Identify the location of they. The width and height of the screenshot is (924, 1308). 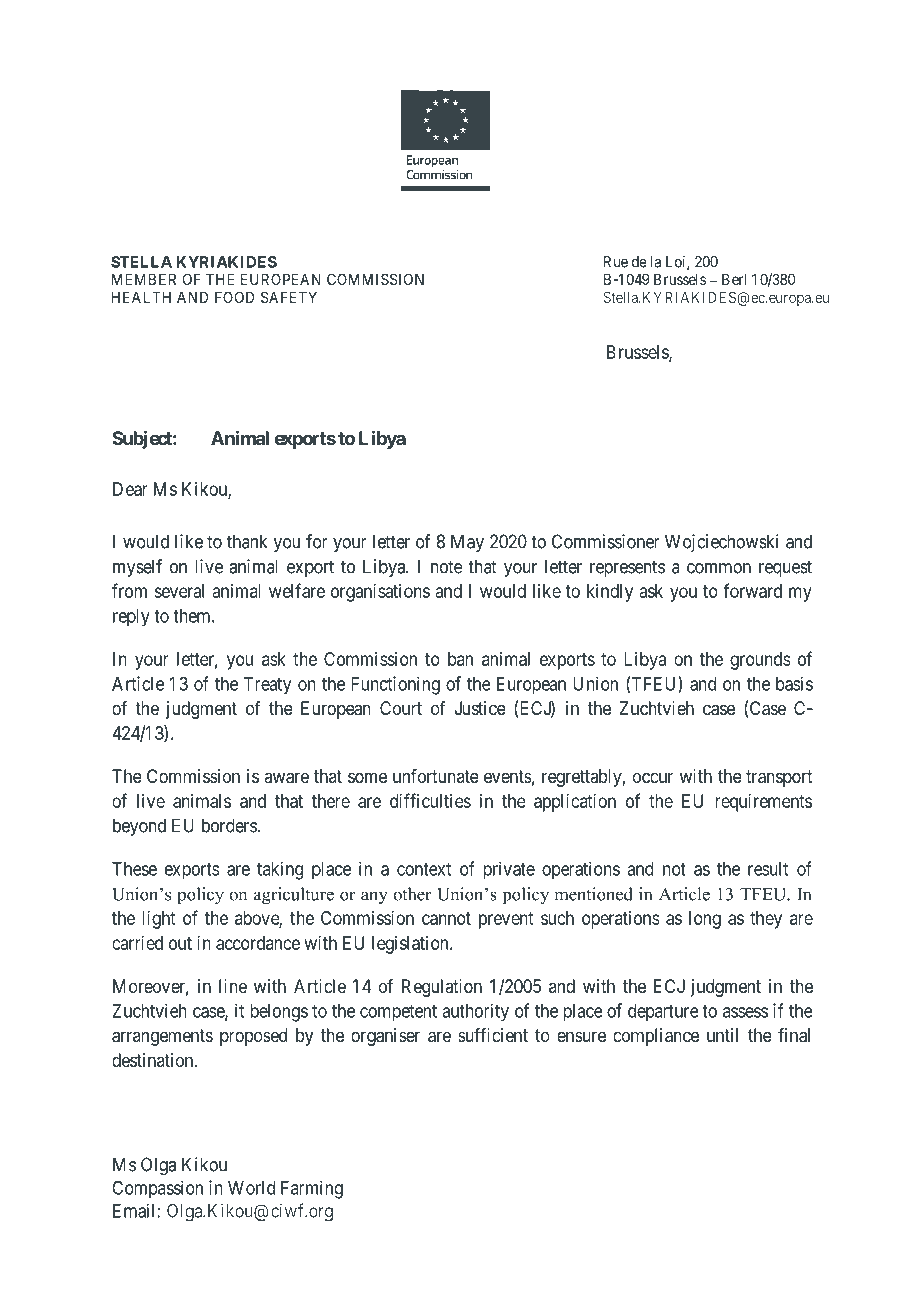
(766, 920).
